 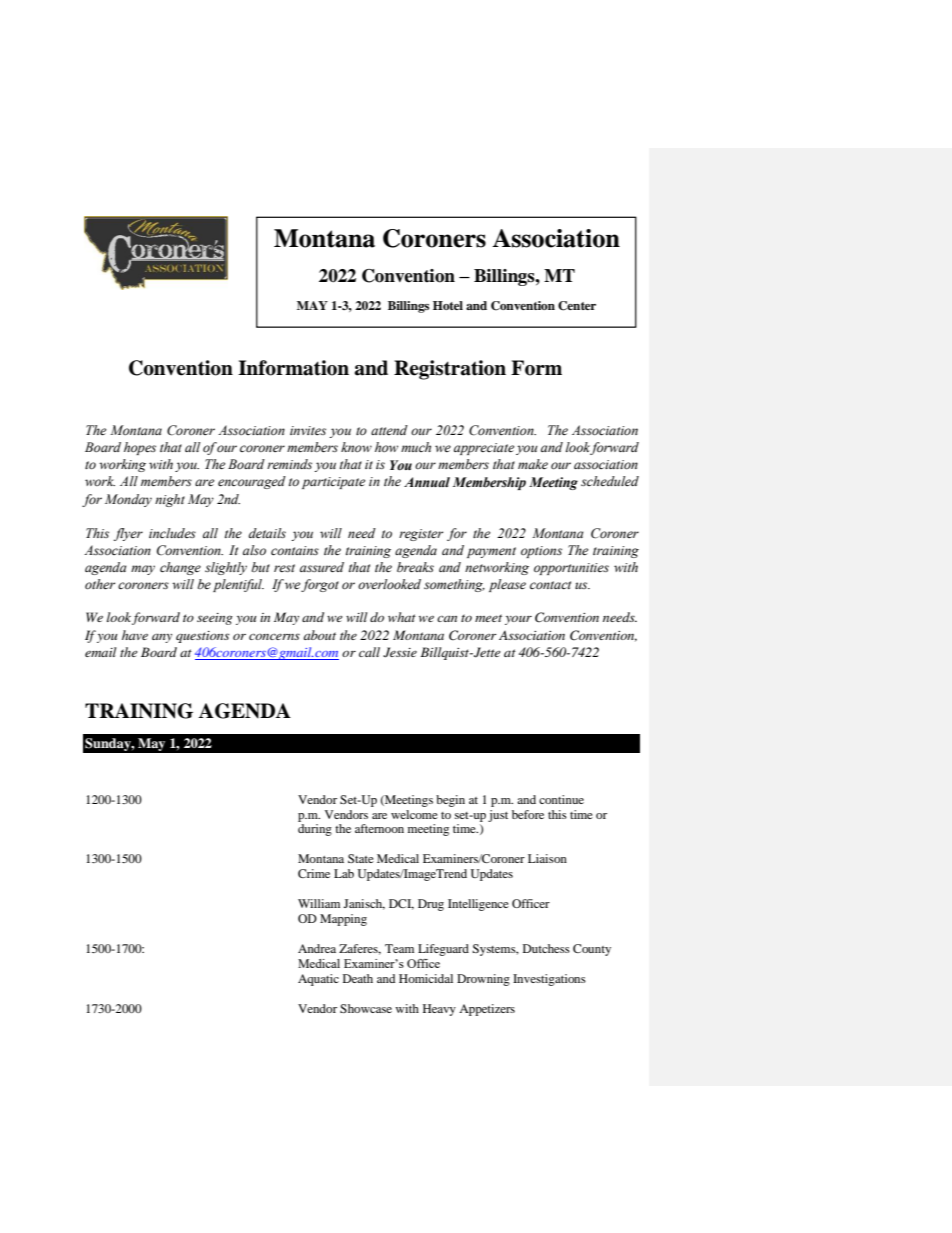 What do you see at coordinates (172, 533) in the screenshot?
I see `includes` at bounding box center [172, 533].
